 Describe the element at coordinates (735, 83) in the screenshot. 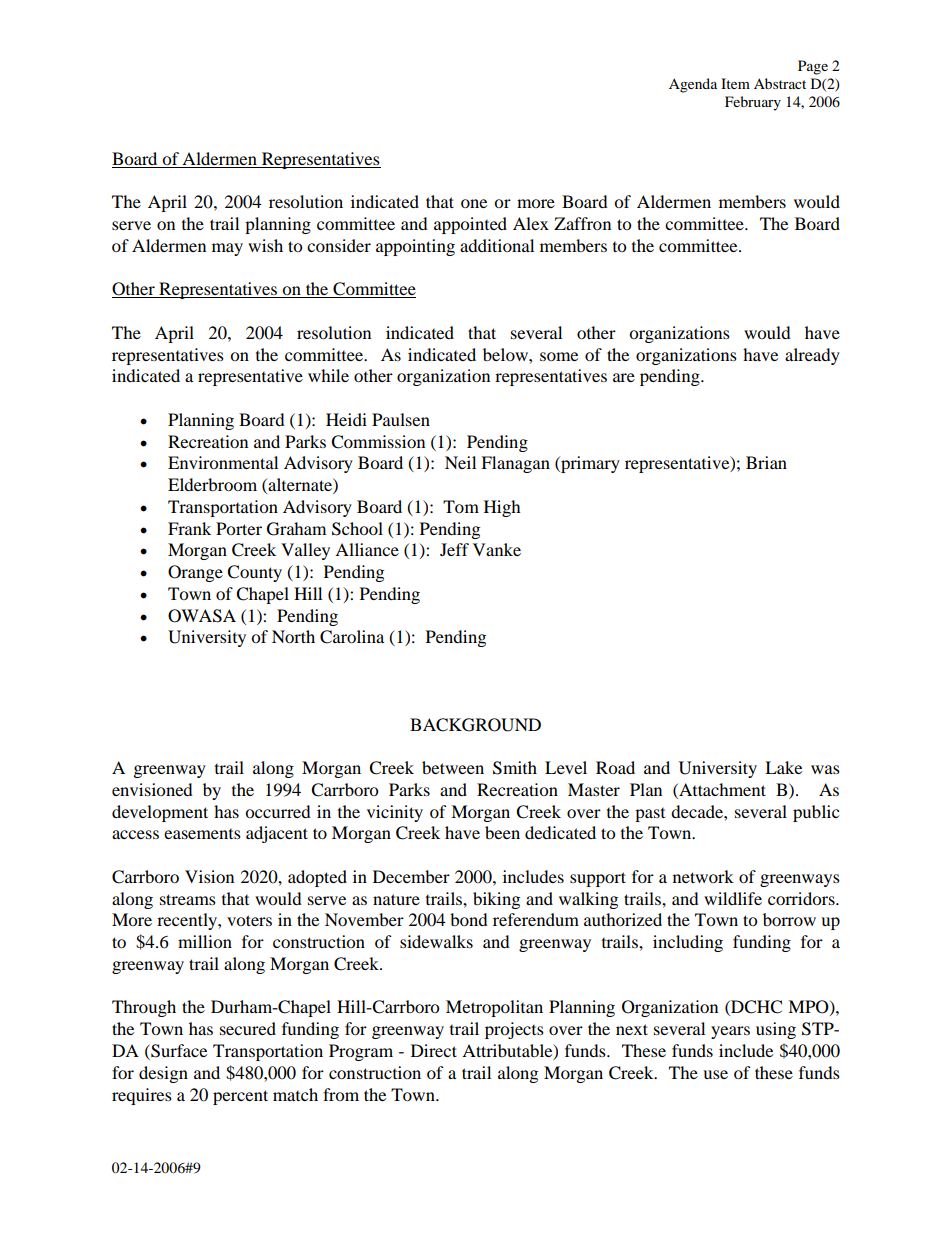

I see `Item` at that location.
